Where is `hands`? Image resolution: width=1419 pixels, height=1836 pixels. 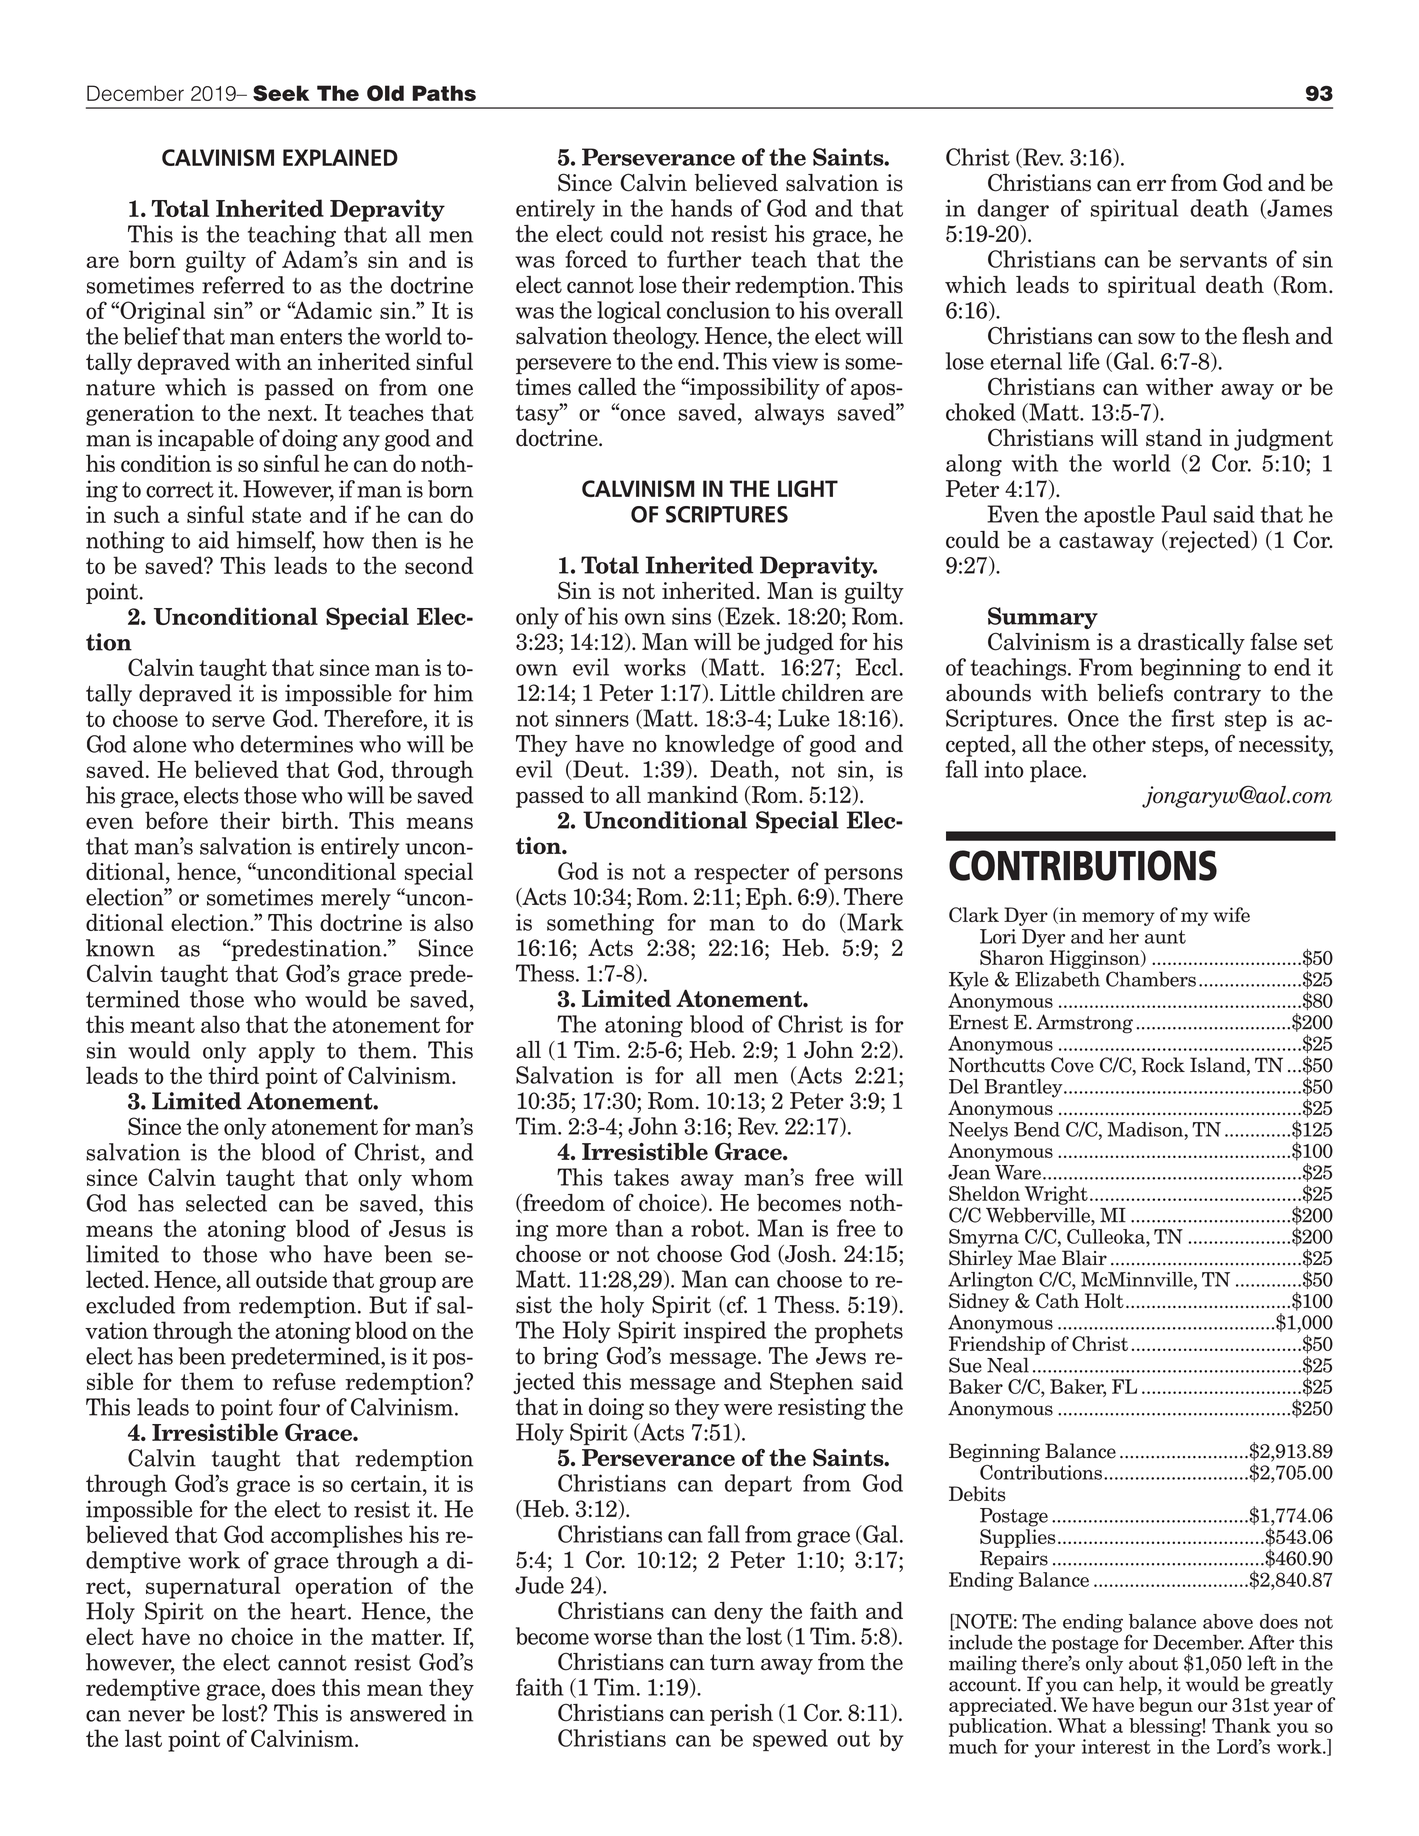 hands is located at coordinates (701, 208).
